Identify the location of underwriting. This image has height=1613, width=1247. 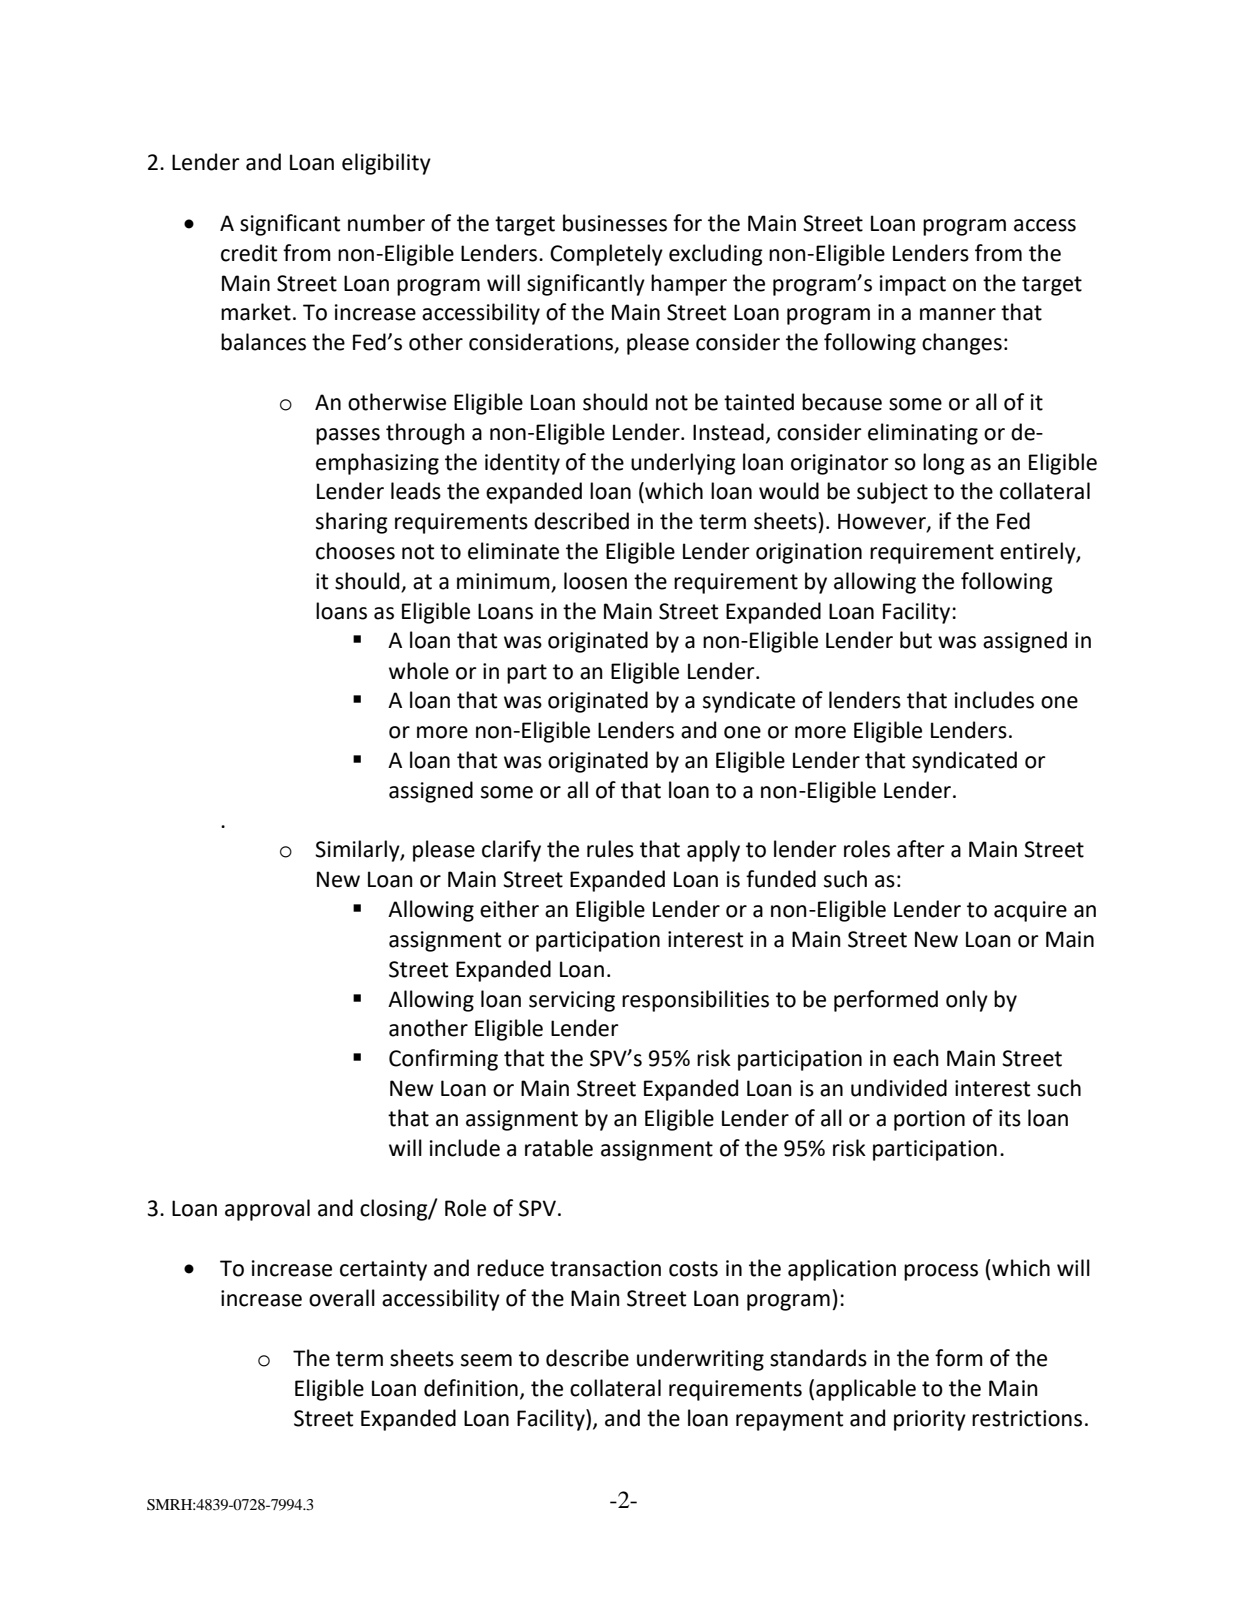
(700, 1360).
